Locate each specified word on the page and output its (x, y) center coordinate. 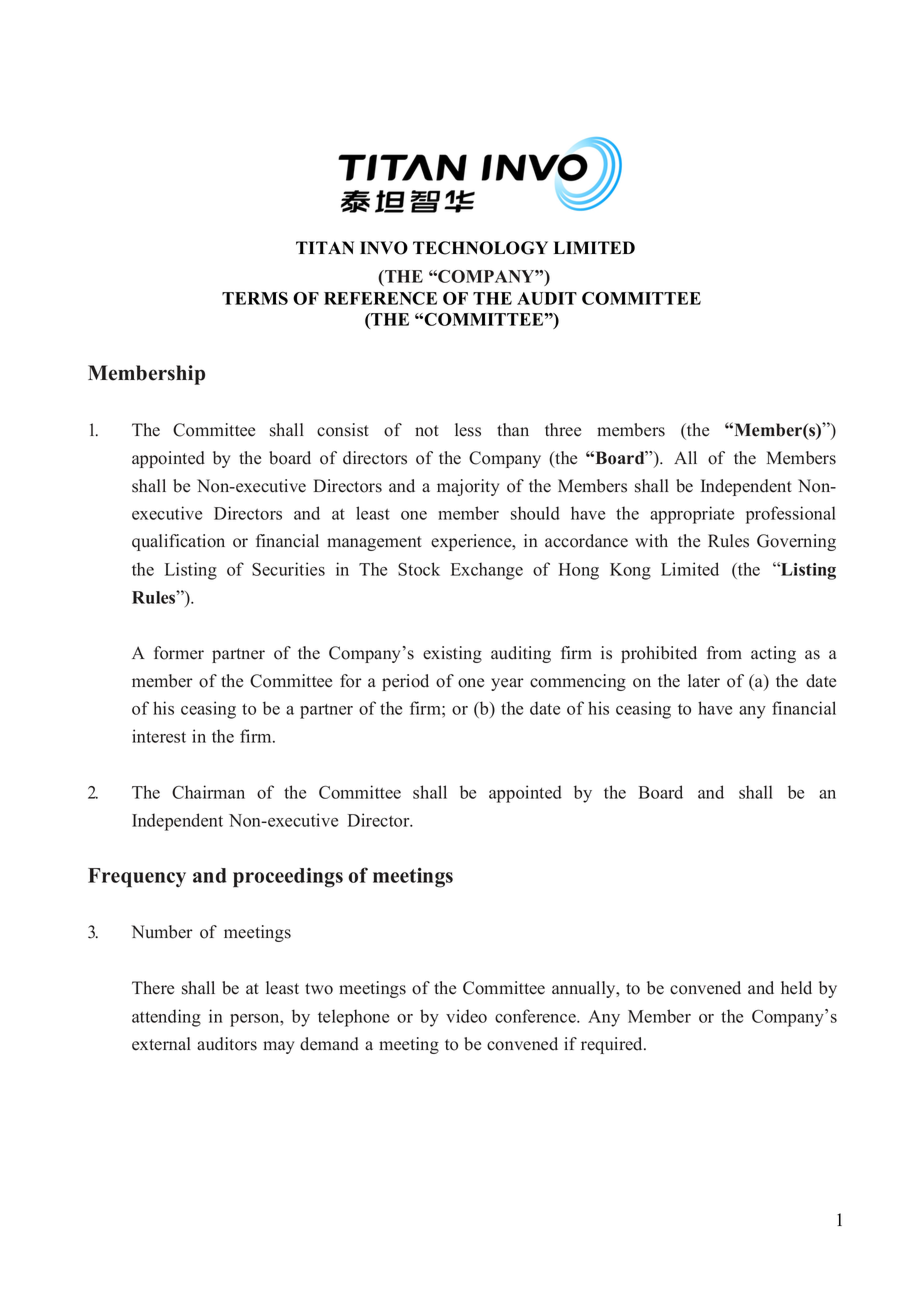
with (651, 540)
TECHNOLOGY (480, 248)
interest (159, 736)
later (704, 681)
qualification (178, 542)
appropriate (692, 515)
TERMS (255, 298)
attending (166, 1018)
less (468, 430)
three (563, 430)
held (796, 988)
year (507, 684)
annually (585, 989)
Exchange (487, 571)
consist (343, 430)
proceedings (288, 878)
